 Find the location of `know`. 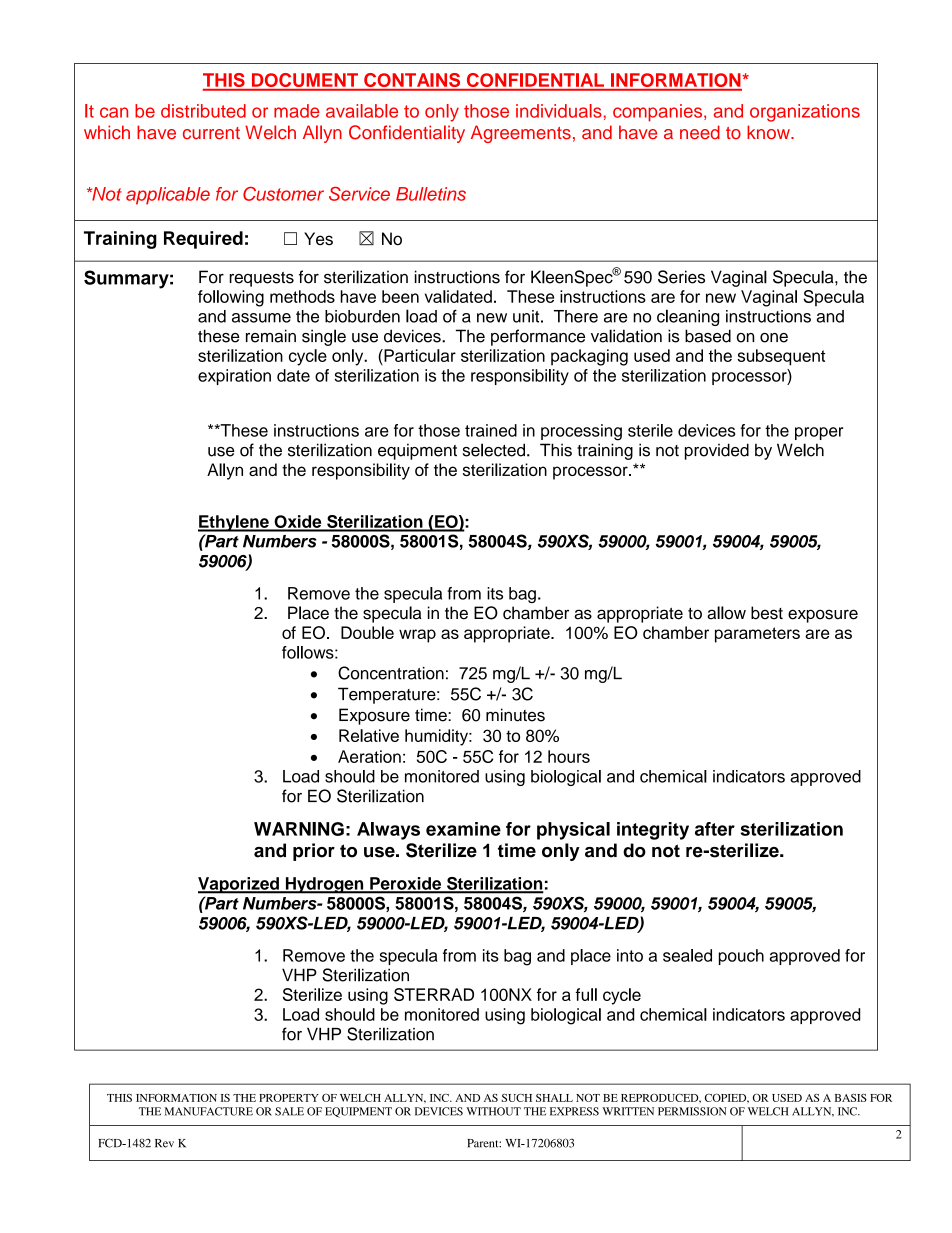

know is located at coordinates (769, 132).
